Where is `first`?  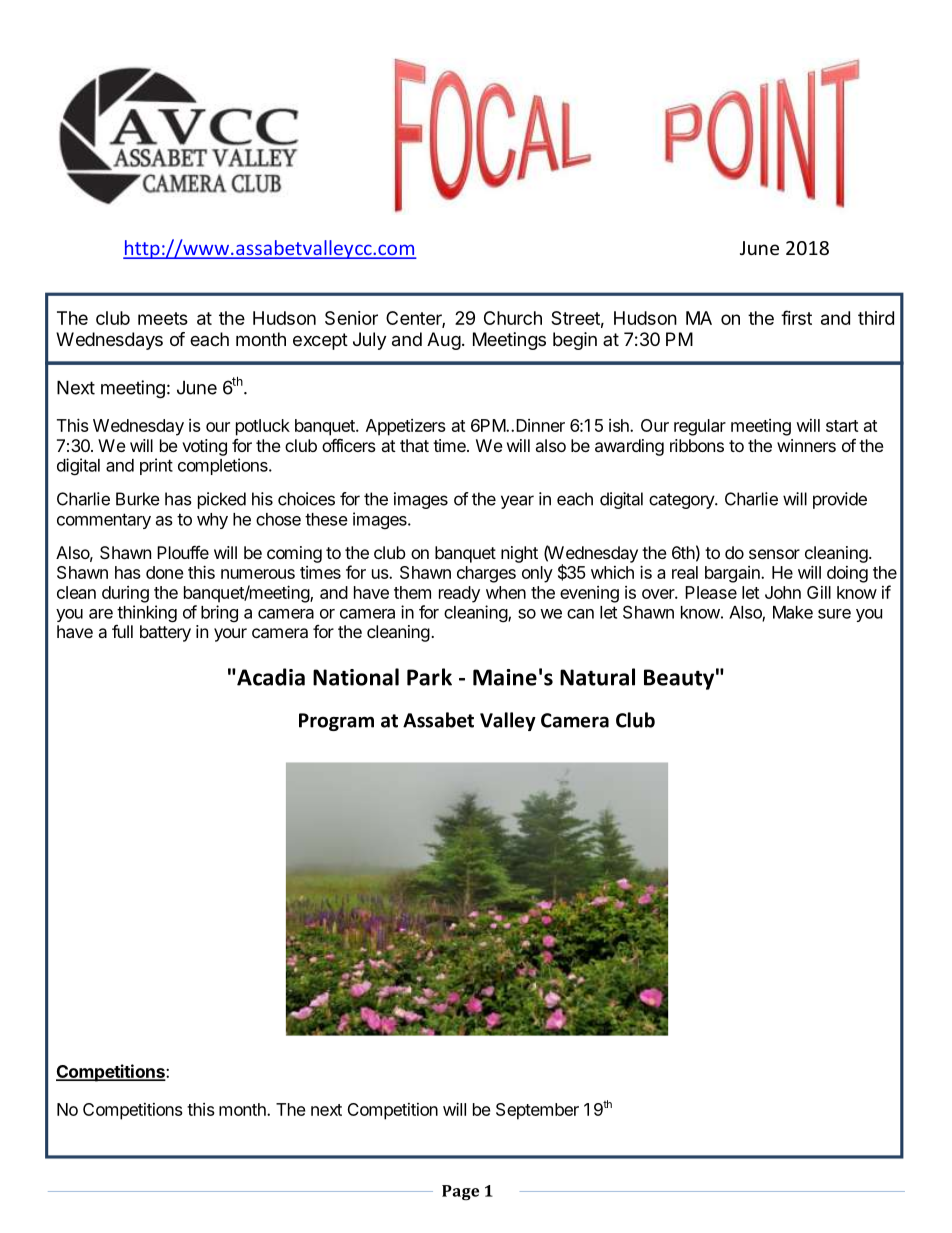
first is located at coordinates (796, 317).
